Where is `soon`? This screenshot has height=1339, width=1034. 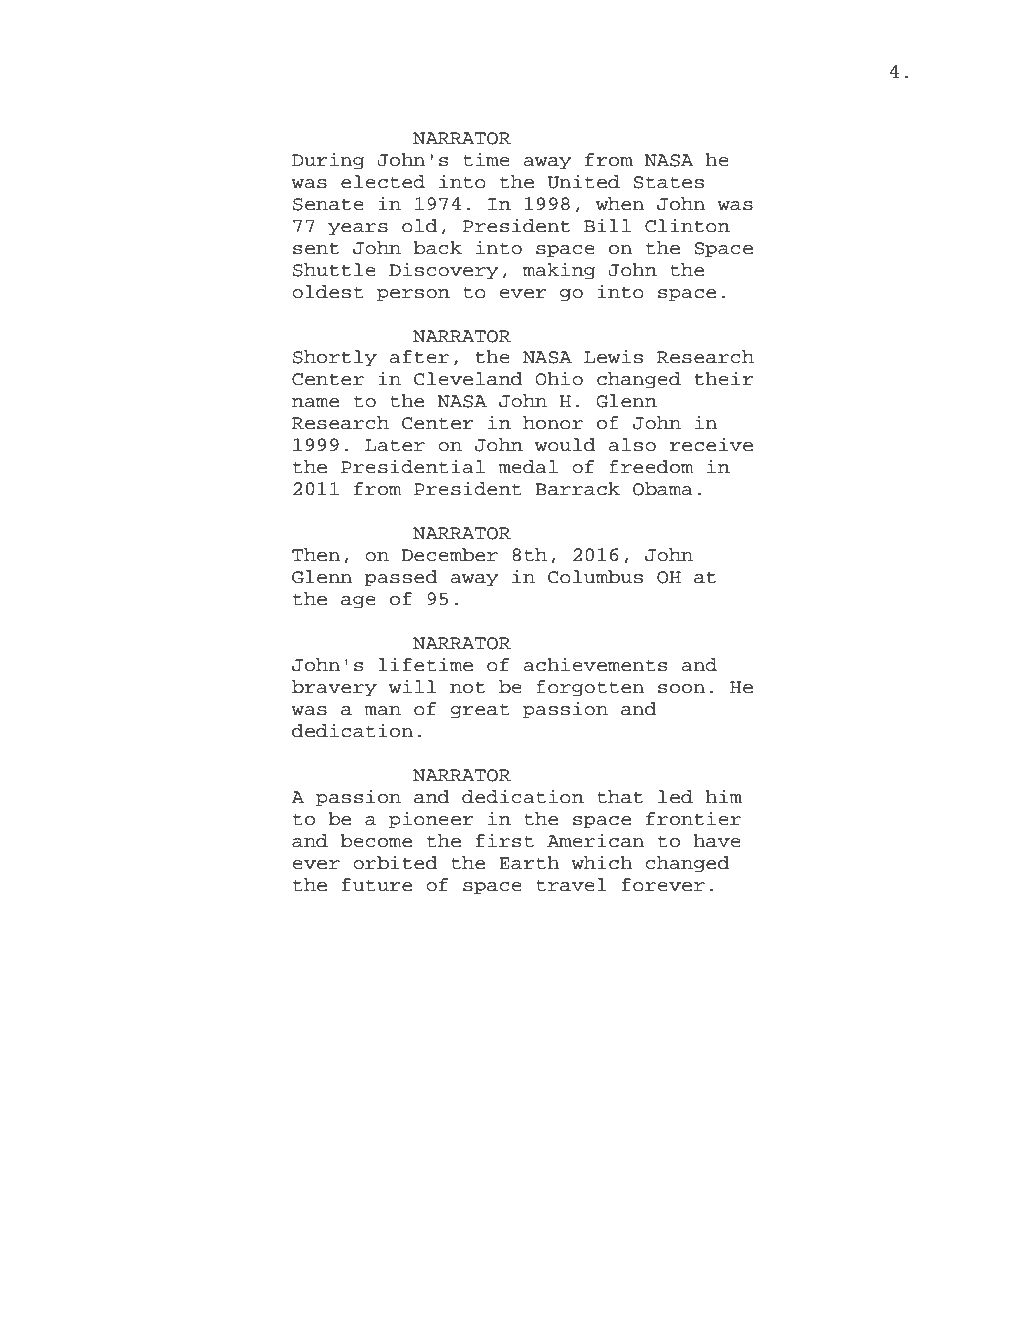 soon is located at coordinates (681, 689).
